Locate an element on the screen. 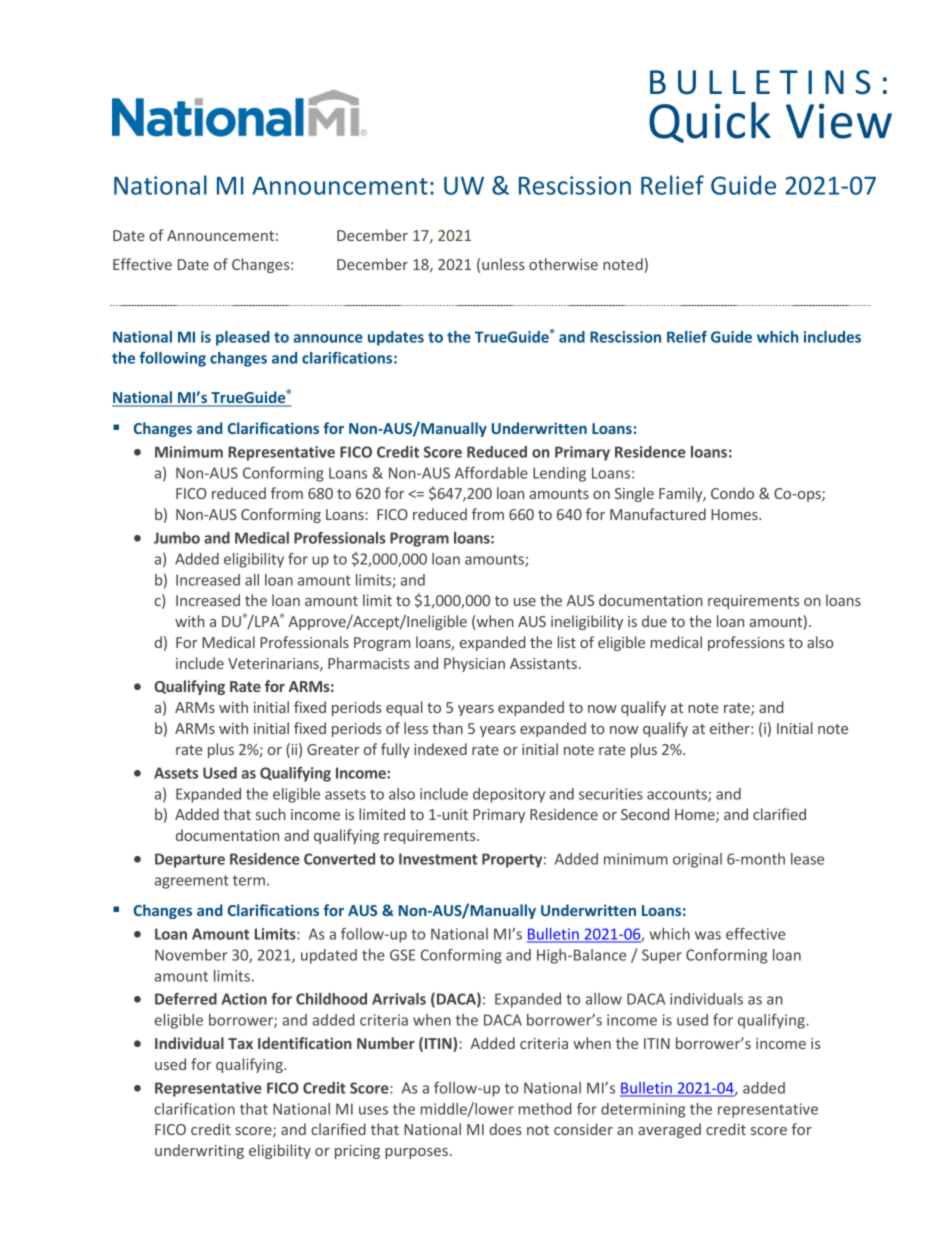 This screenshot has height=1233, width=952. Quick is located at coordinates (710, 122).
